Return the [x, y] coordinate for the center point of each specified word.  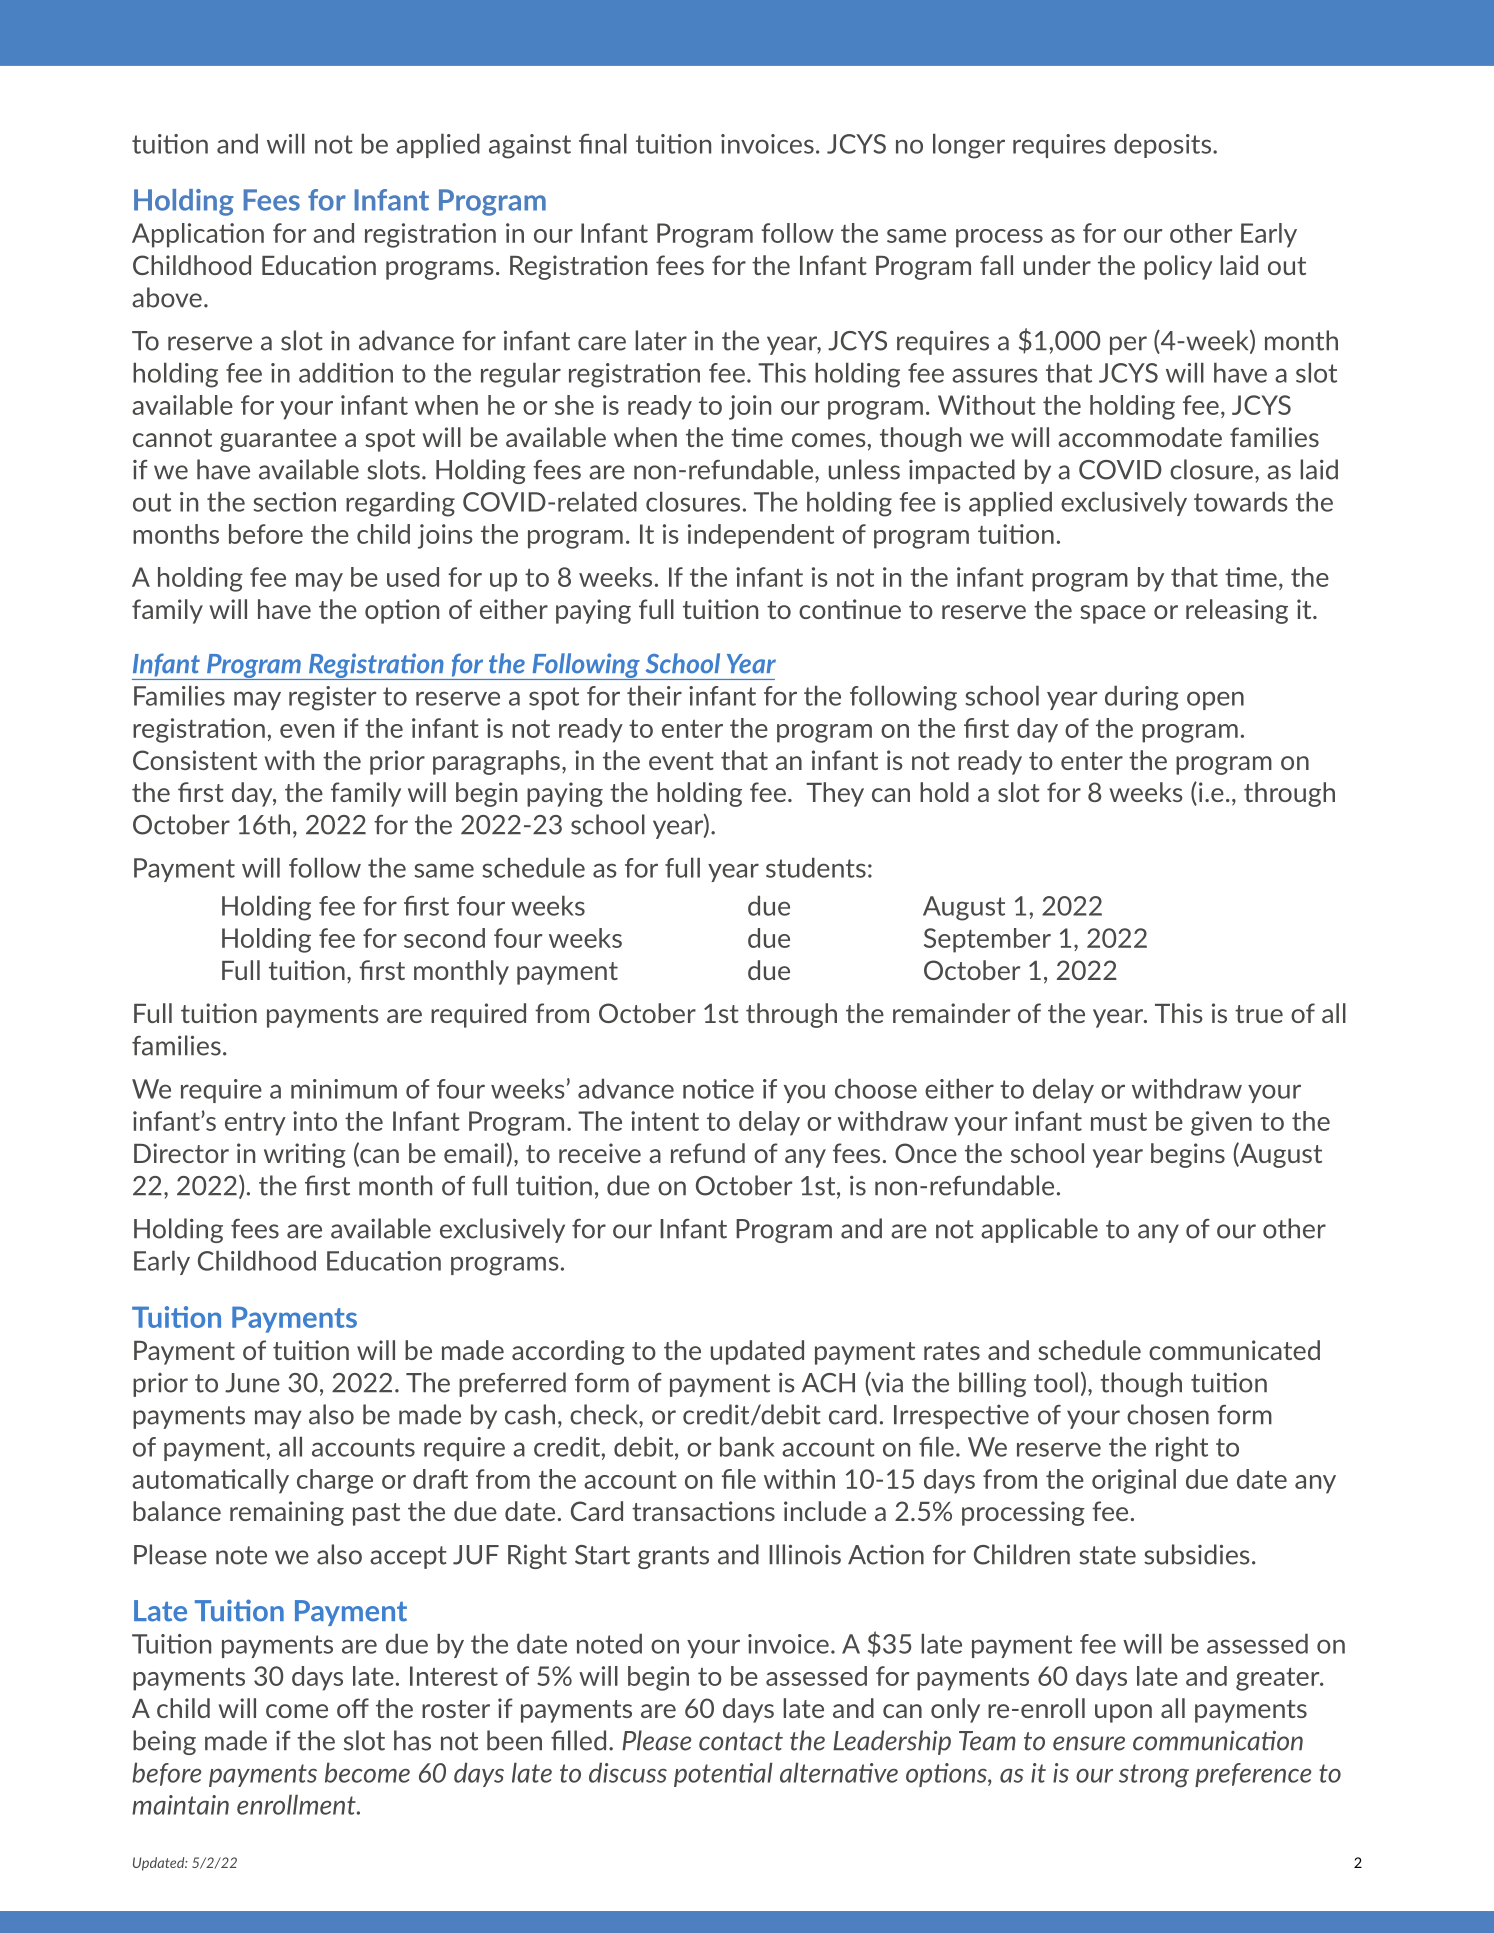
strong [1154, 1776]
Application [198, 235]
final [603, 143]
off [353, 1708]
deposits [1164, 145]
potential [723, 1774]
